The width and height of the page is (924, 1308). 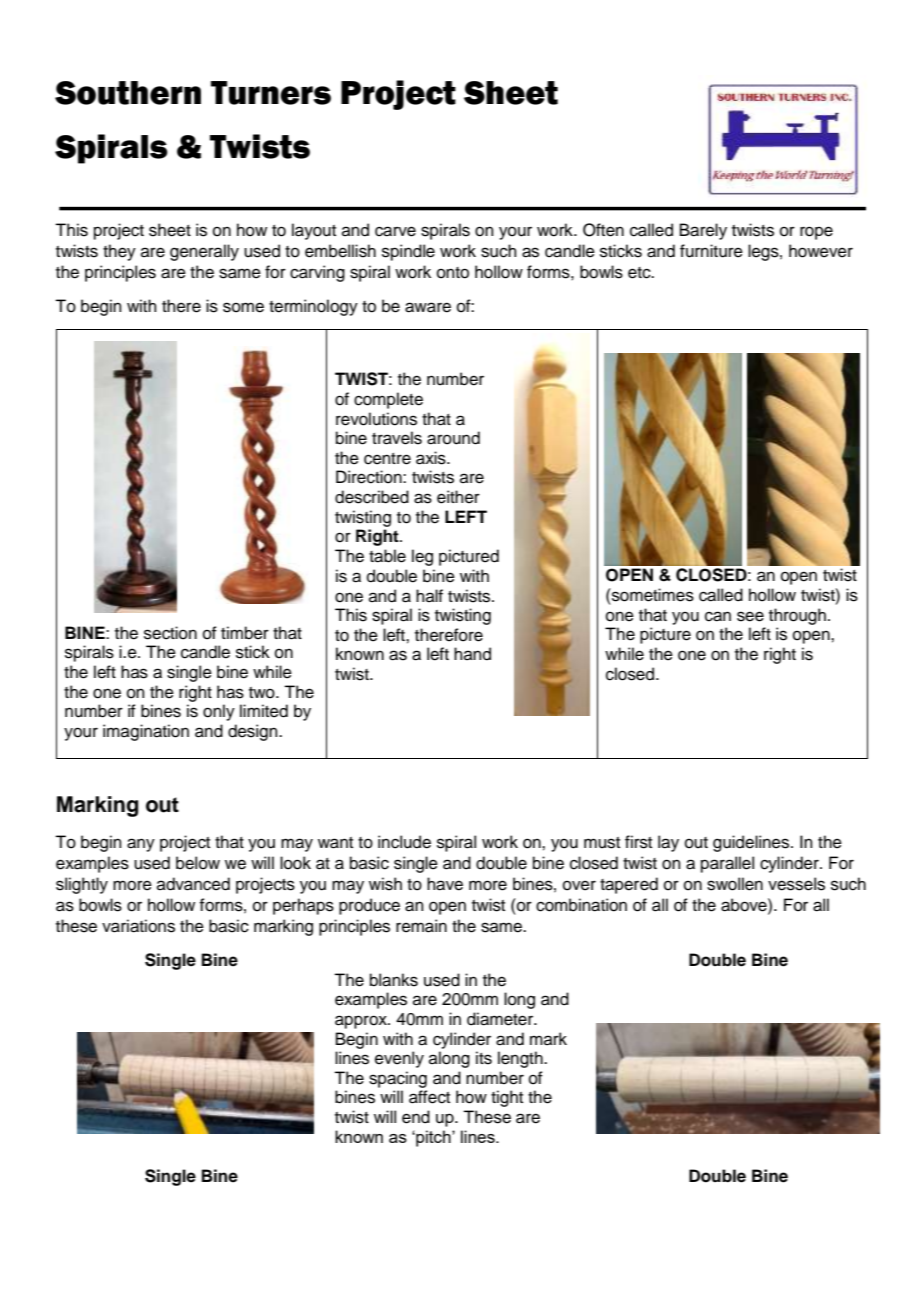 What do you see at coordinates (395, 231) in the page?
I see `carve` at bounding box center [395, 231].
